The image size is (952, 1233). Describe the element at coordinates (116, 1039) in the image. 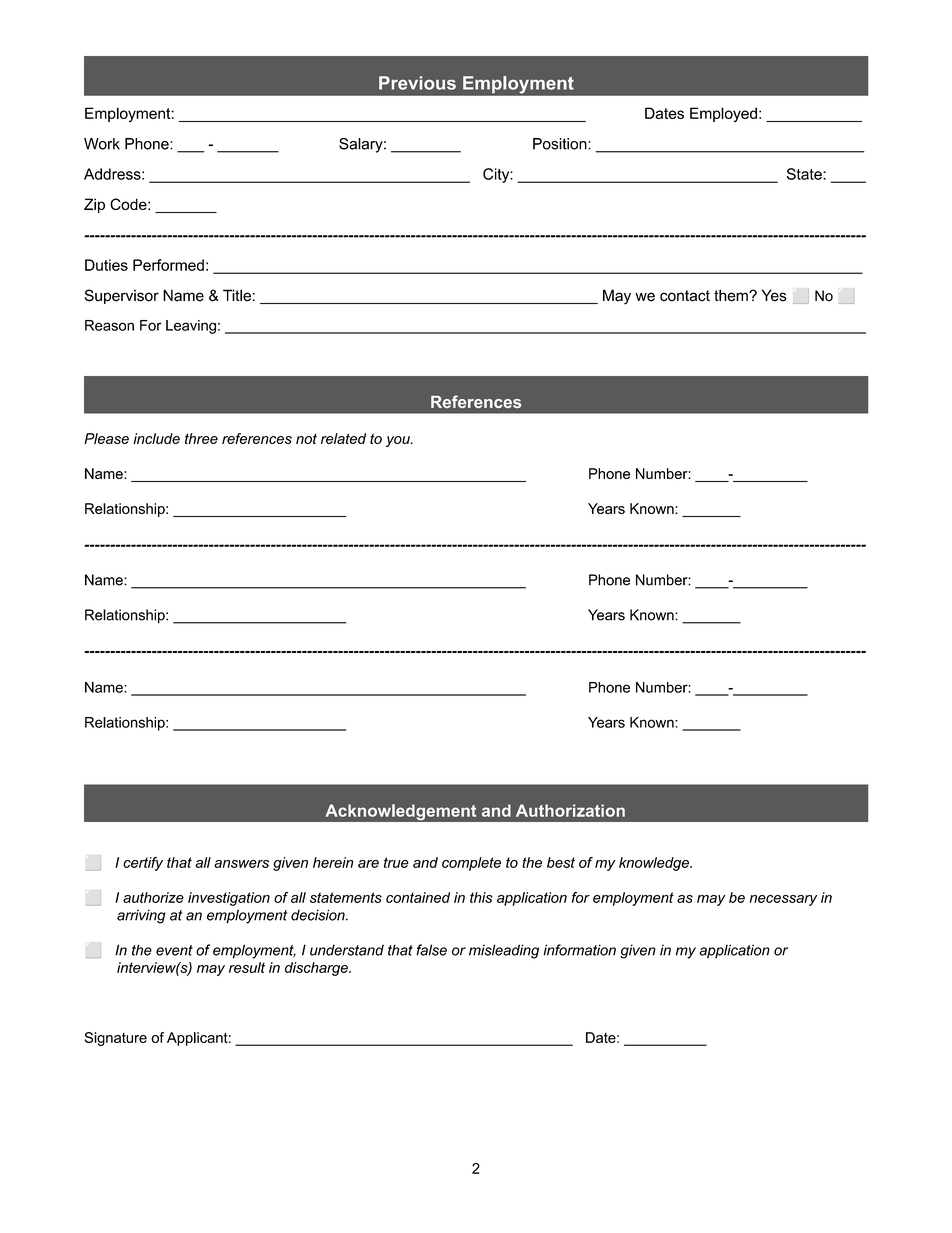

I see `Signature` at that location.
